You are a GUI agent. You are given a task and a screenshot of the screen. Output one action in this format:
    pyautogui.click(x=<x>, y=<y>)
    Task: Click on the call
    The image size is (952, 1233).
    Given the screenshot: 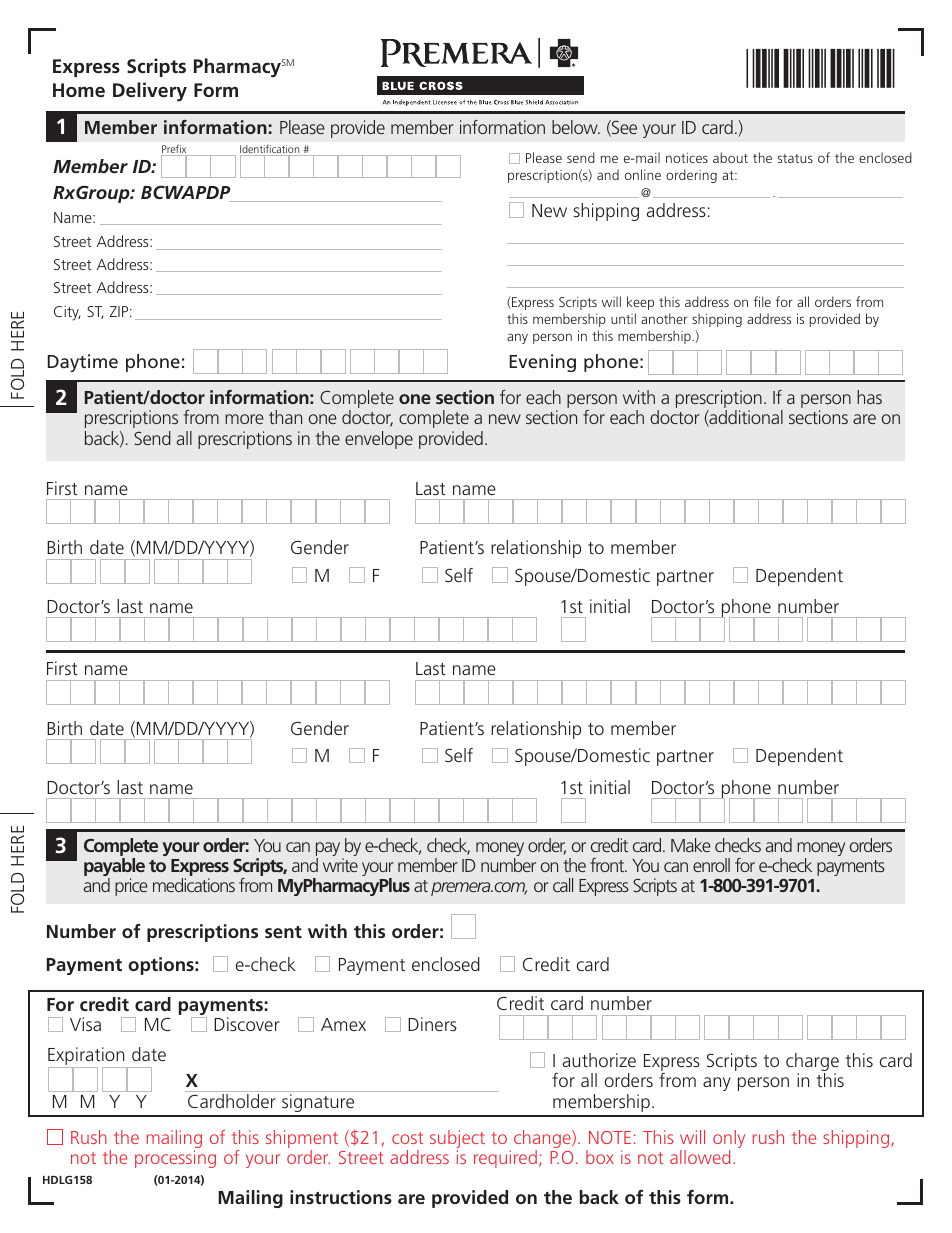 What is the action you would take?
    pyautogui.click(x=563, y=885)
